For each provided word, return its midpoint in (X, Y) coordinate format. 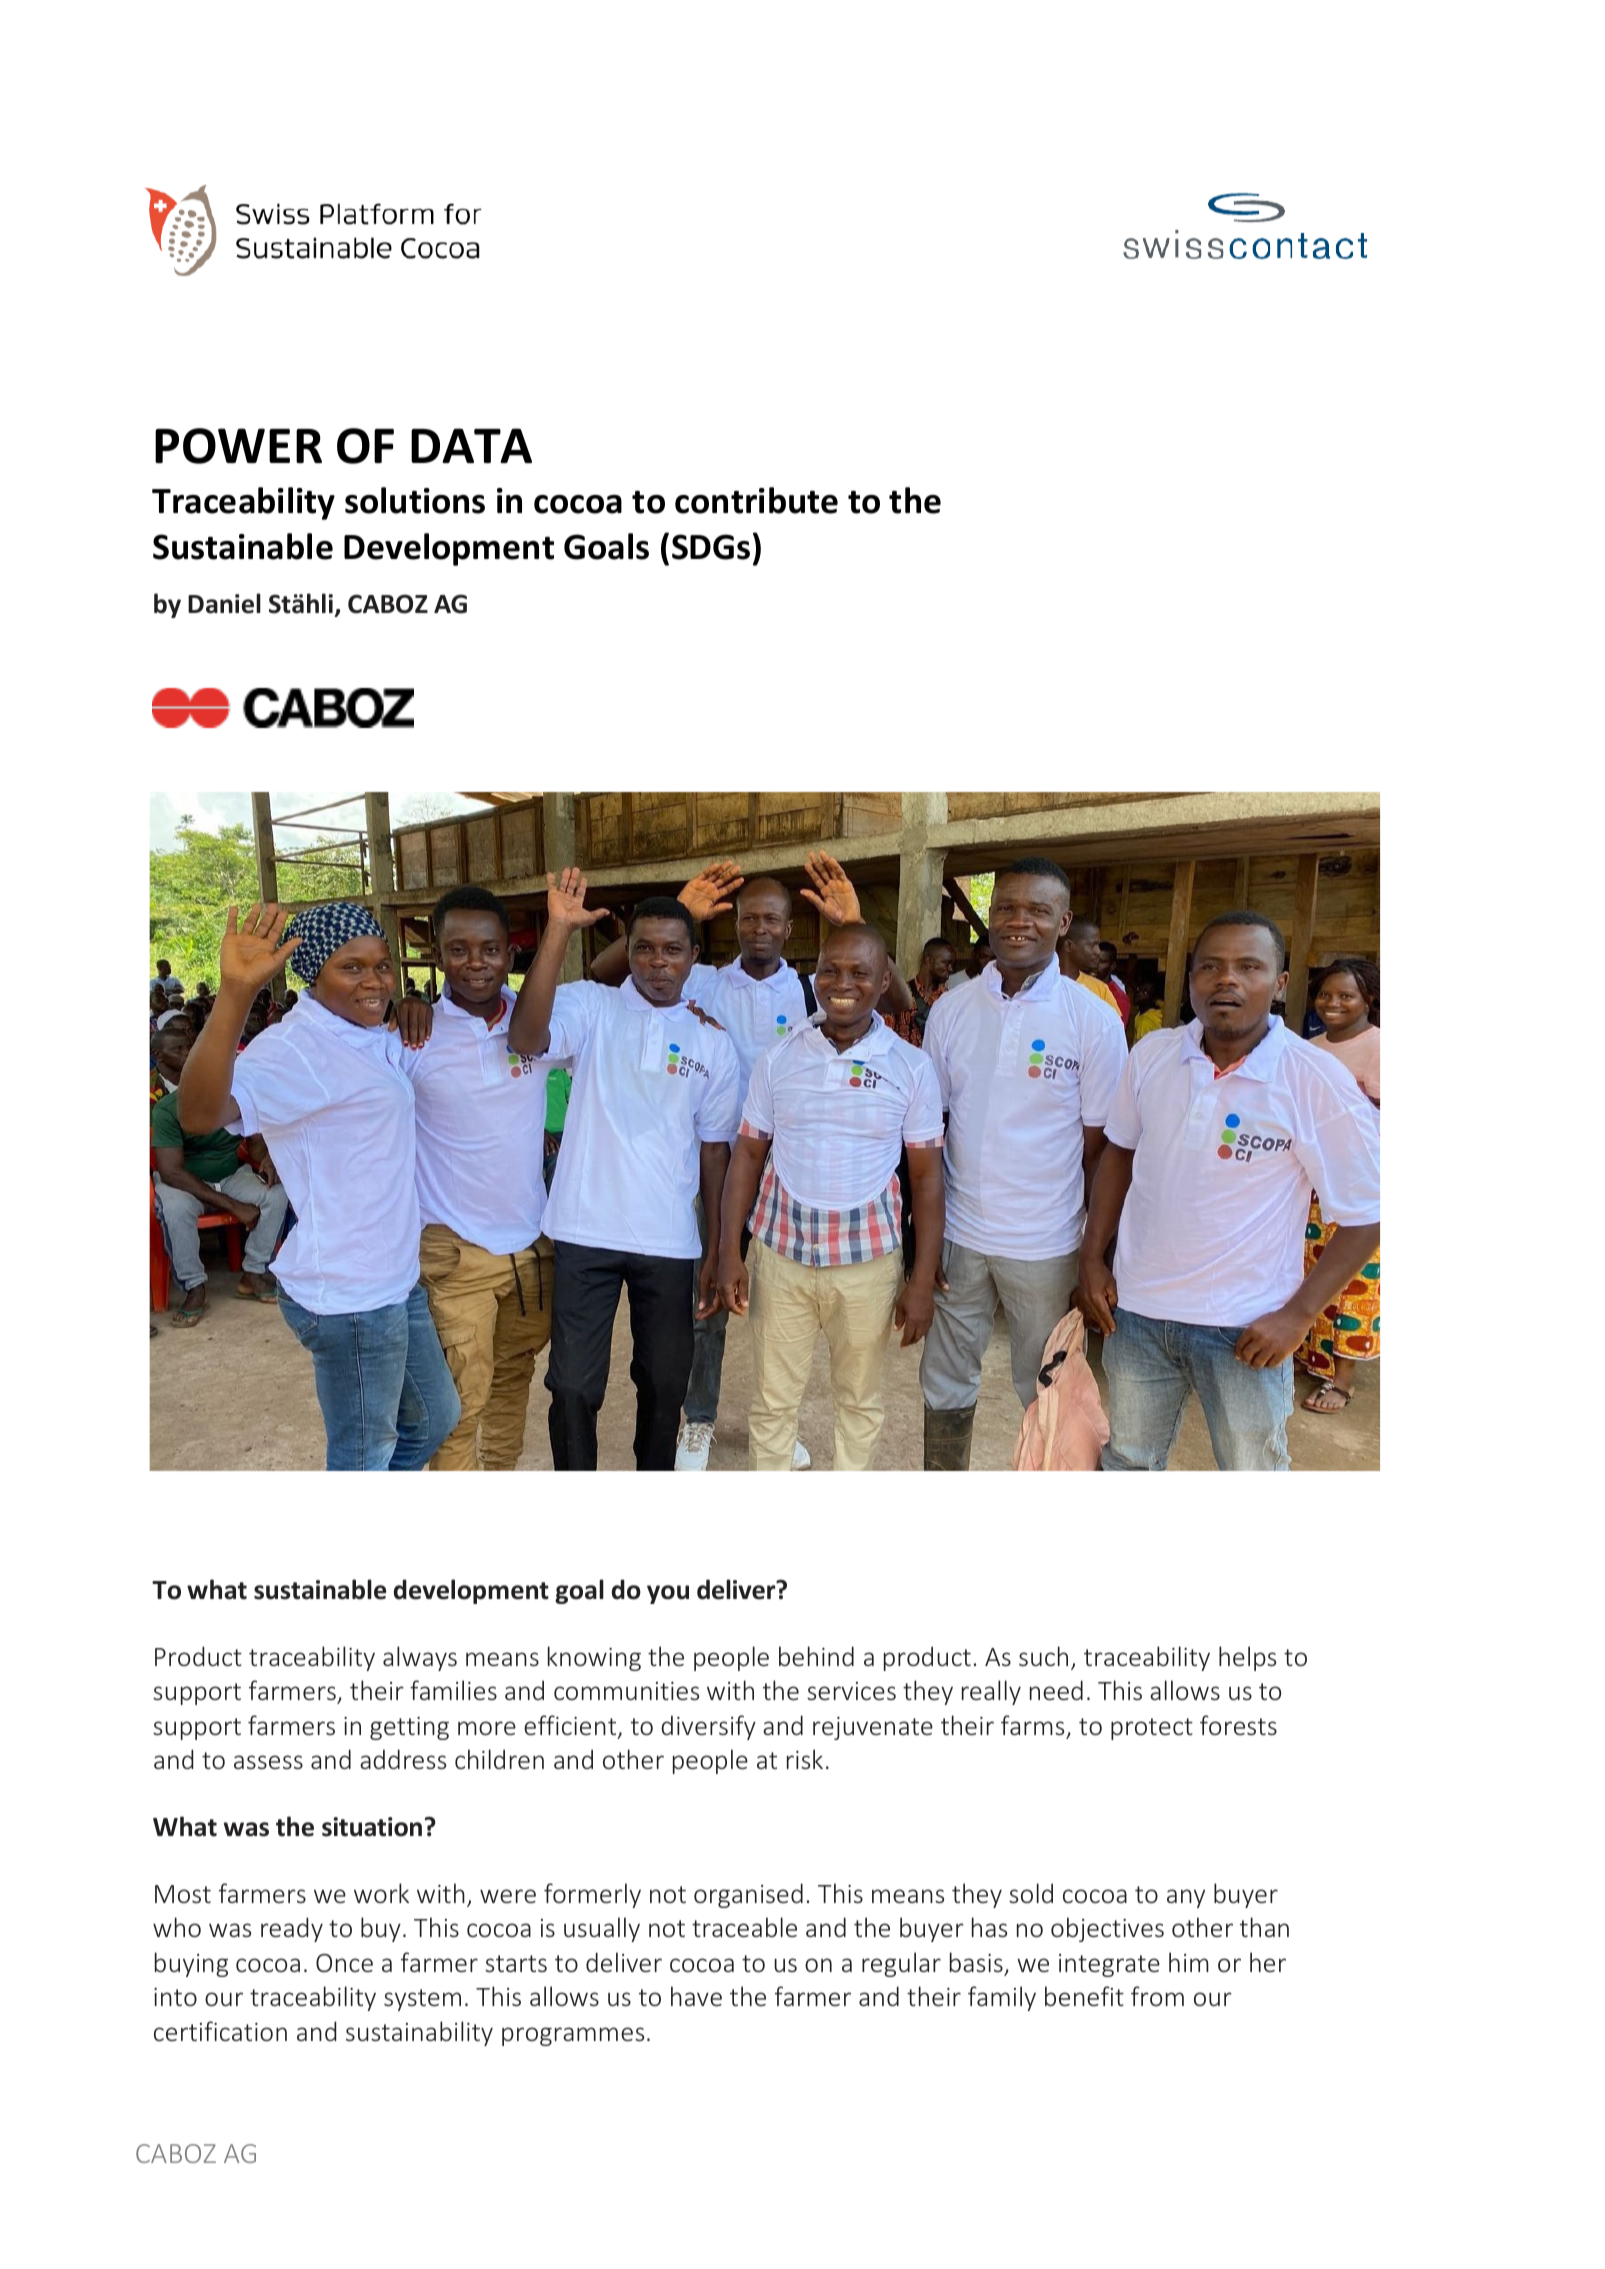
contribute (756, 500)
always (420, 1658)
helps (1247, 1658)
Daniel (224, 603)
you (668, 1594)
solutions (415, 500)
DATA (471, 445)
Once (344, 1963)
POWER (238, 446)
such (1043, 1656)
